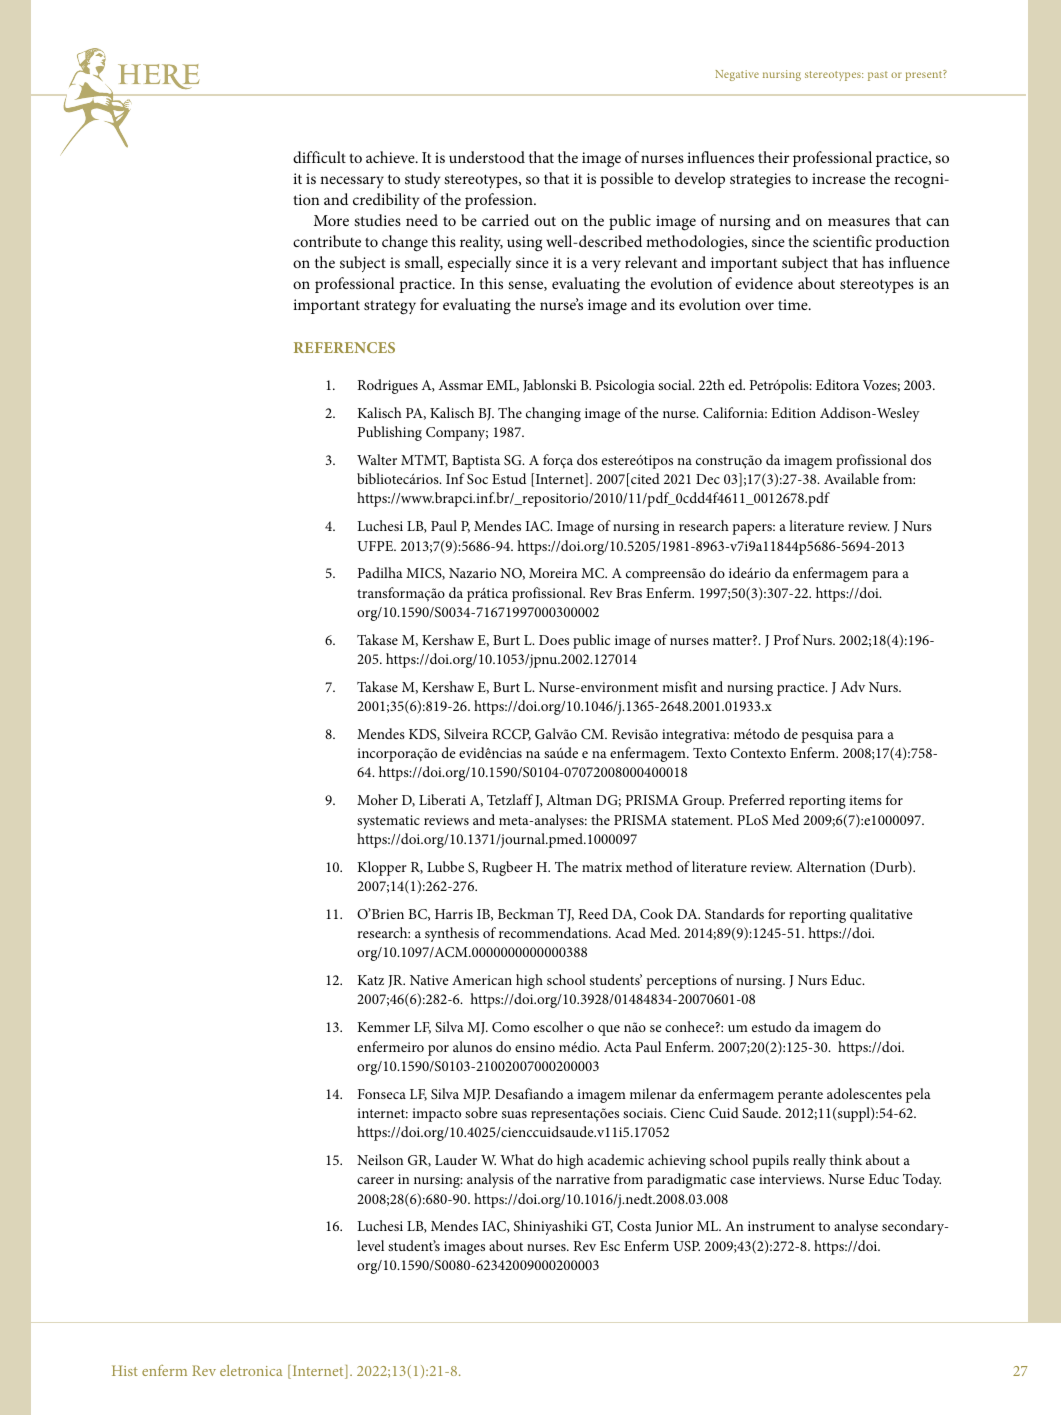 Image resolution: width=1061 pixels, height=1415 pixels. Describe the element at coordinates (319, 157) in the screenshot. I see `difficult` at that location.
